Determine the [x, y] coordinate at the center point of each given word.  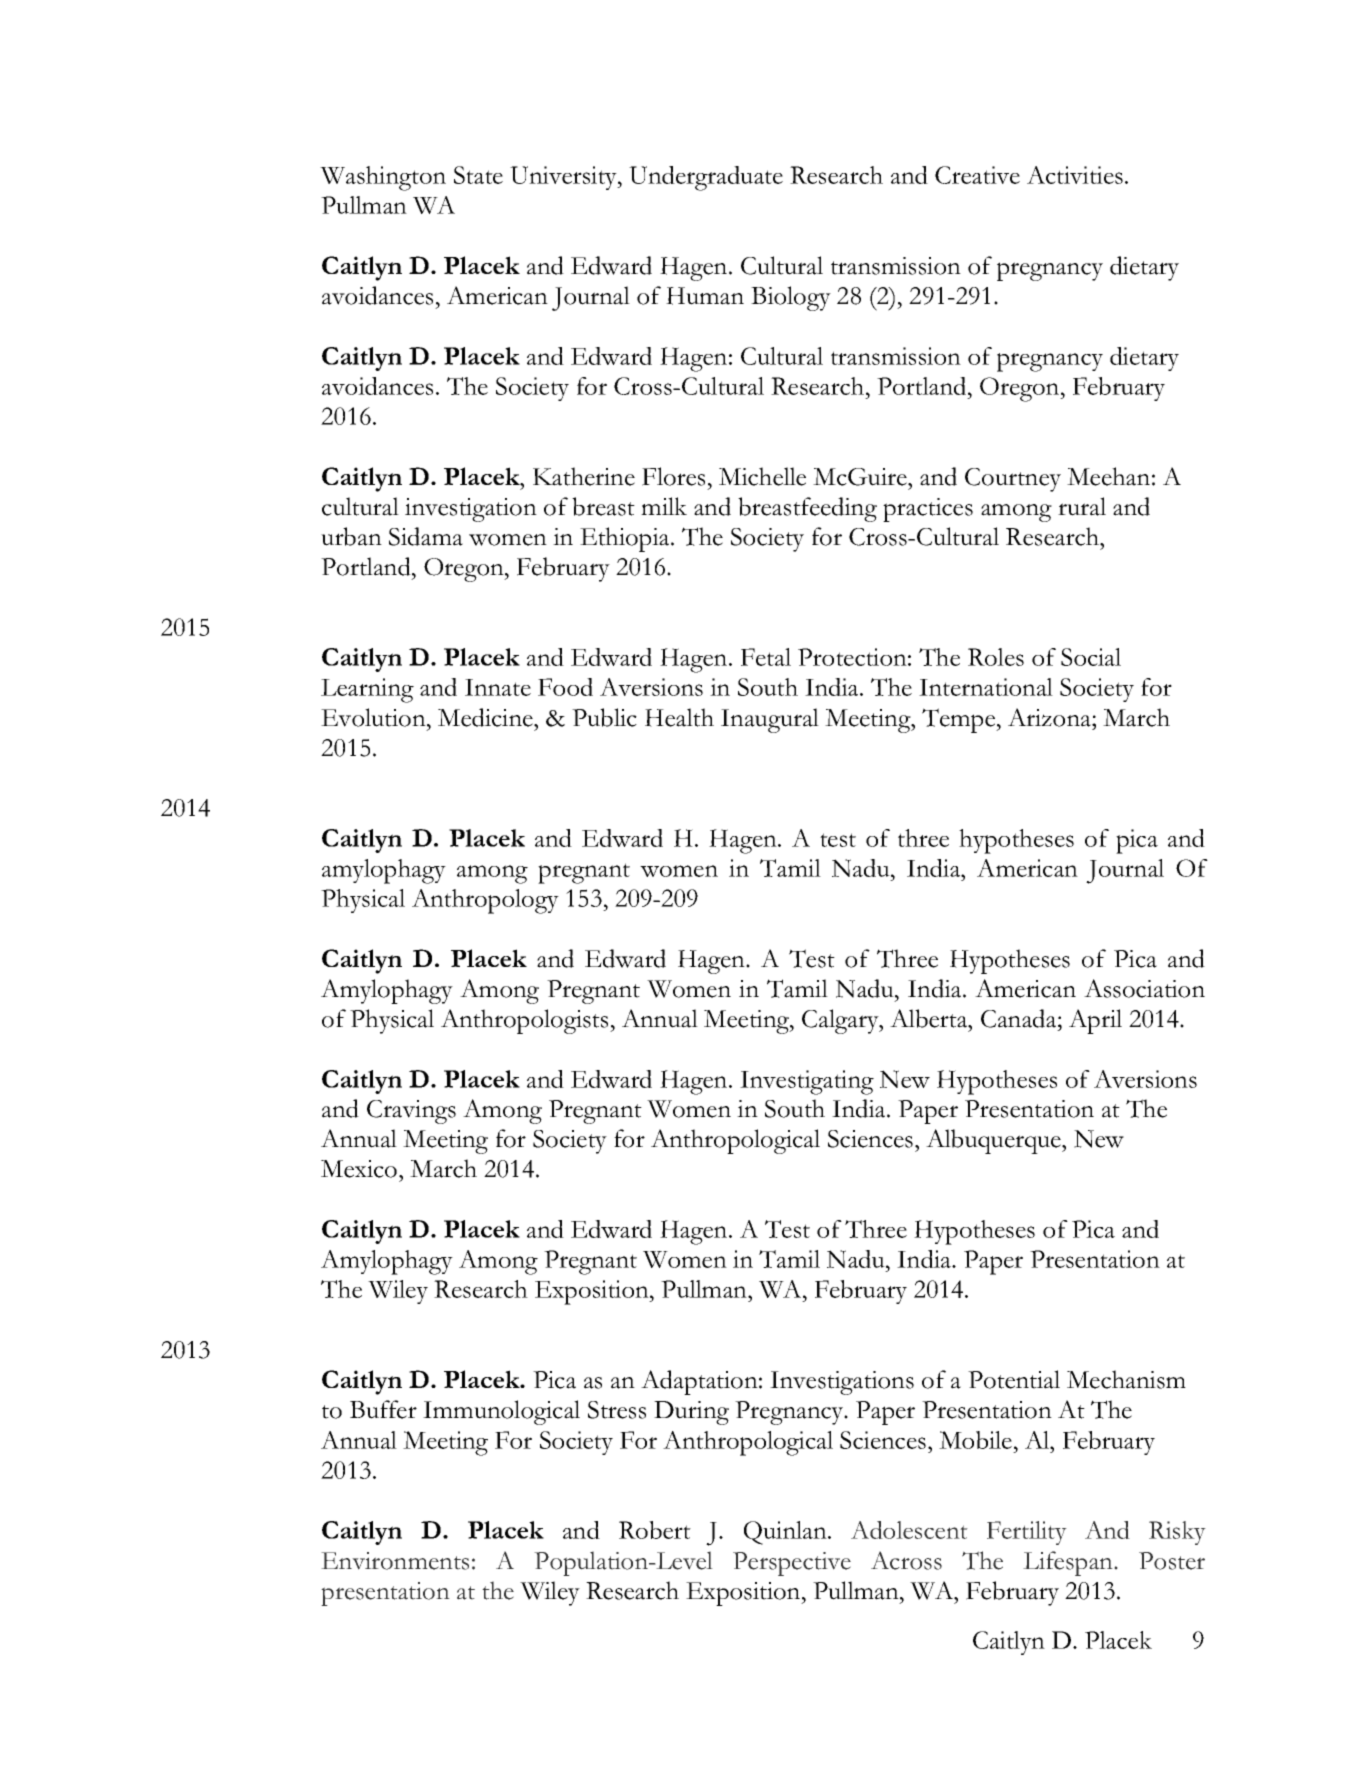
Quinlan [786, 1533]
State [478, 175]
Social [1091, 657]
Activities [1075, 175]
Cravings [411, 1112]
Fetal [766, 657]
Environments [395, 1561]
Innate [498, 687]
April [1095, 1021]
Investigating [807, 1082]
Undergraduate [706, 178]
